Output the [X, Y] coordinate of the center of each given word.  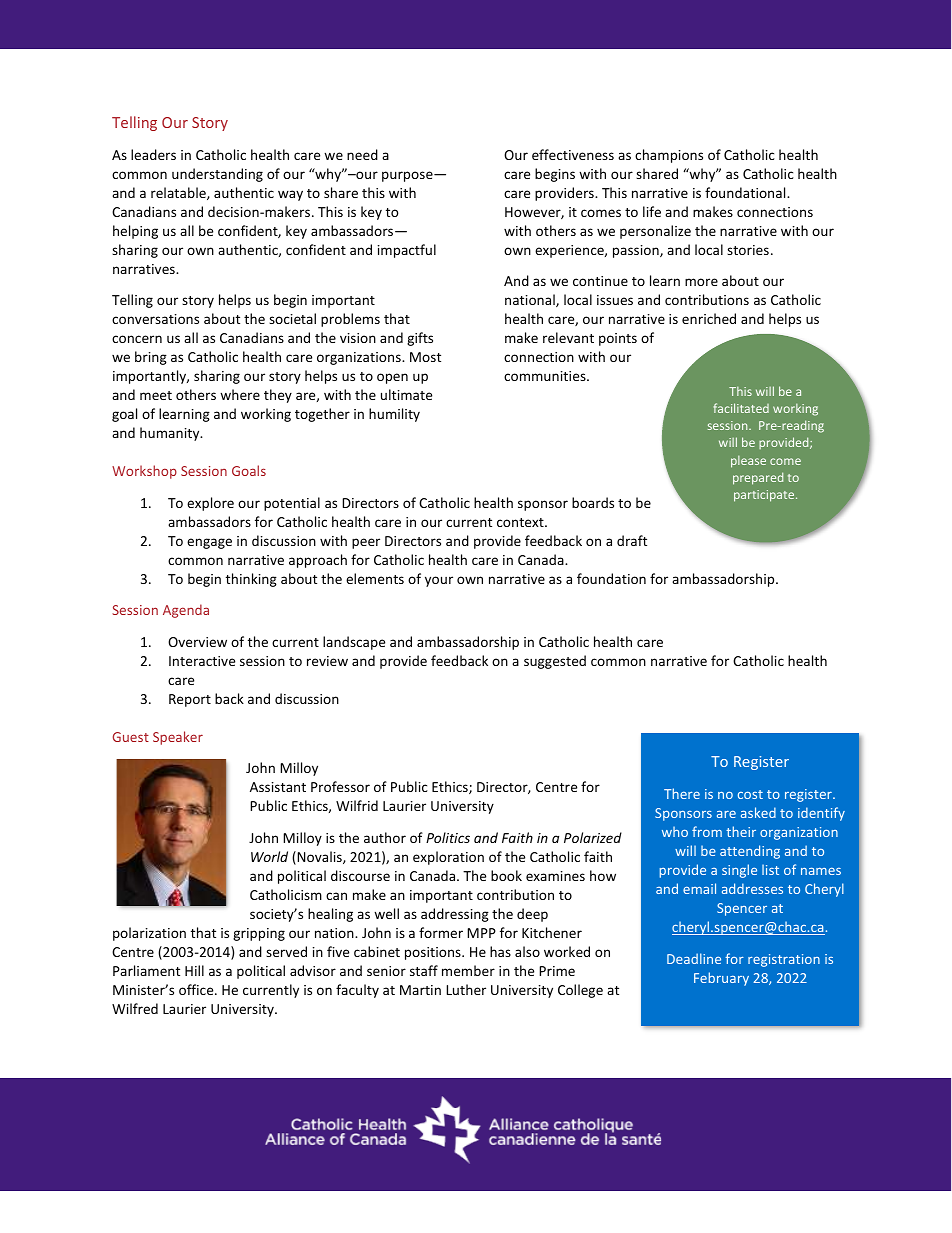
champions [669, 156]
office [197, 989]
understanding [217, 175]
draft [632, 540]
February [721, 979]
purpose [408, 176]
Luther [466, 989]
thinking [251, 580]
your [439, 581]
